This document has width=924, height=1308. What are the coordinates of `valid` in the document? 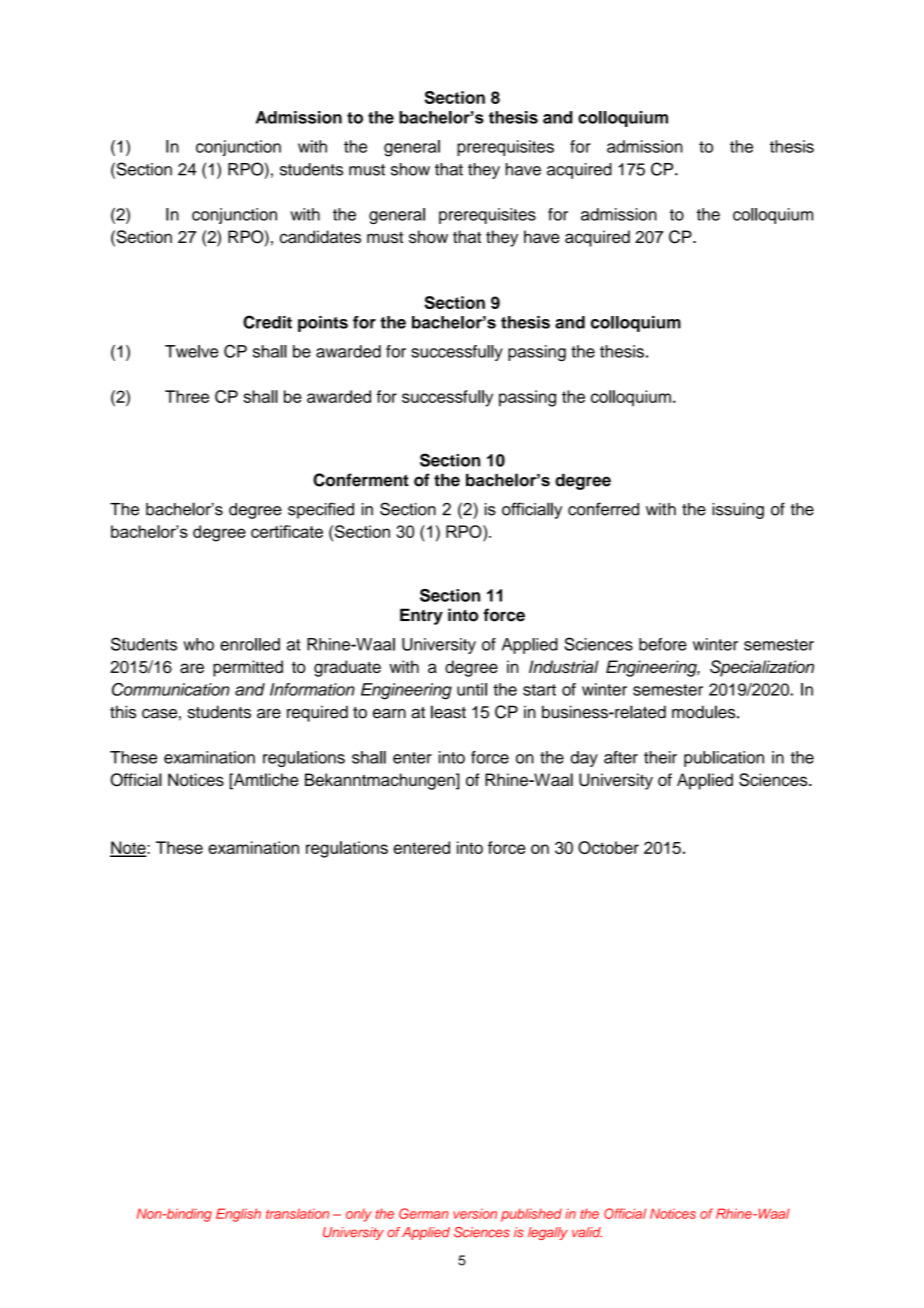 It's located at (587, 1232).
